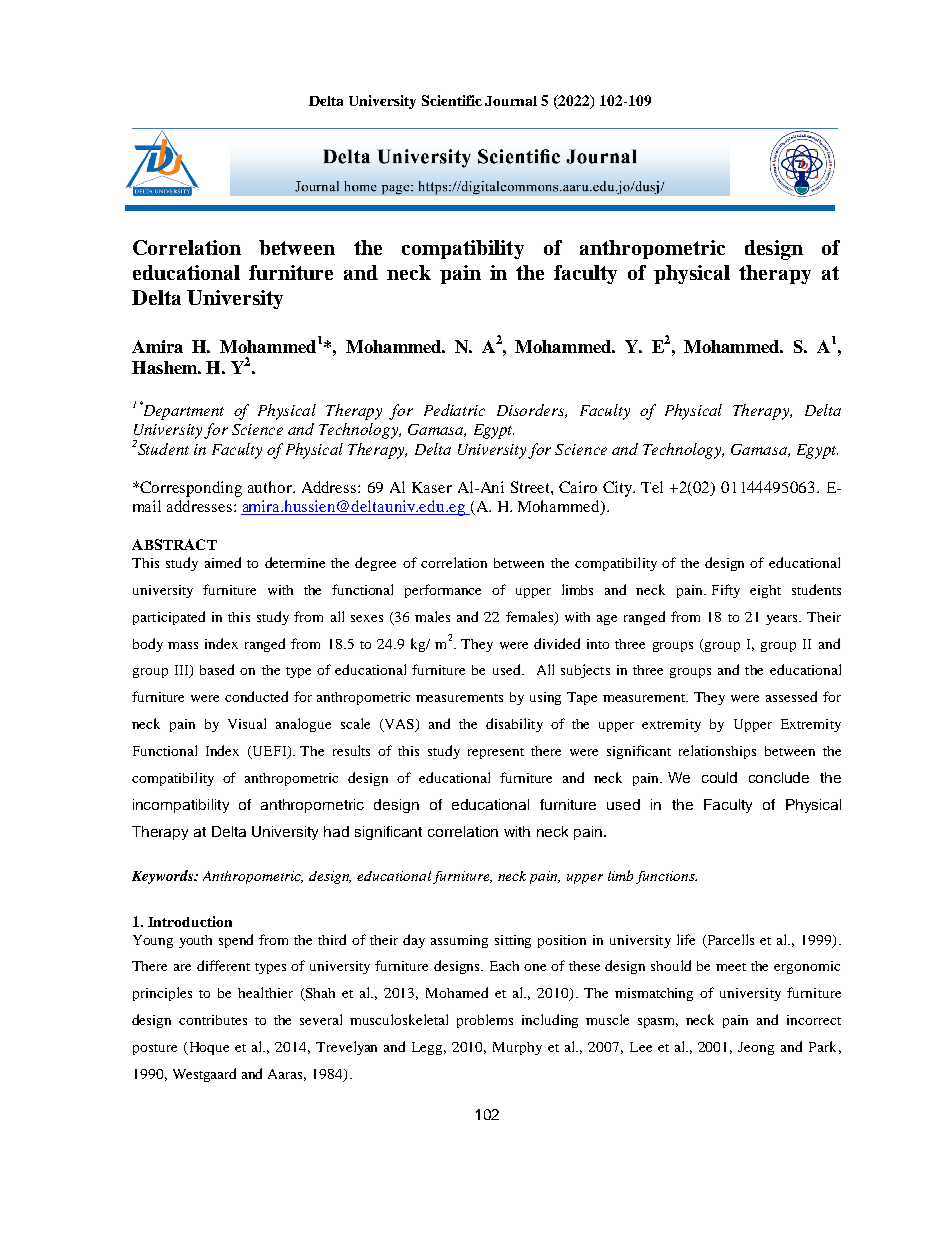 This page has height=1233, width=952. I want to click on Corresponding, so click(191, 489).
